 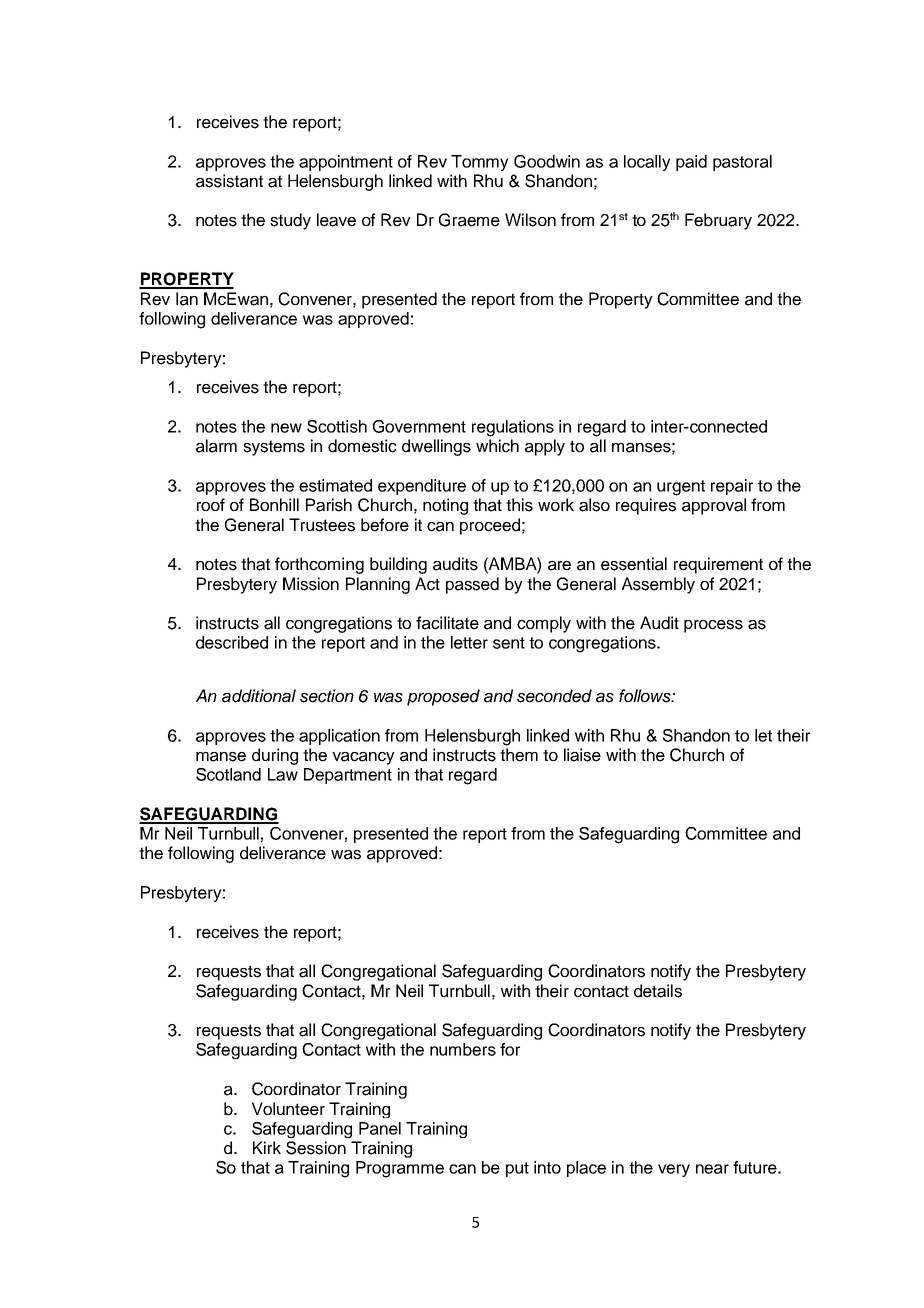 What do you see at coordinates (691, 163) in the document?
I see `paid` at bounding box center [691, 163].
